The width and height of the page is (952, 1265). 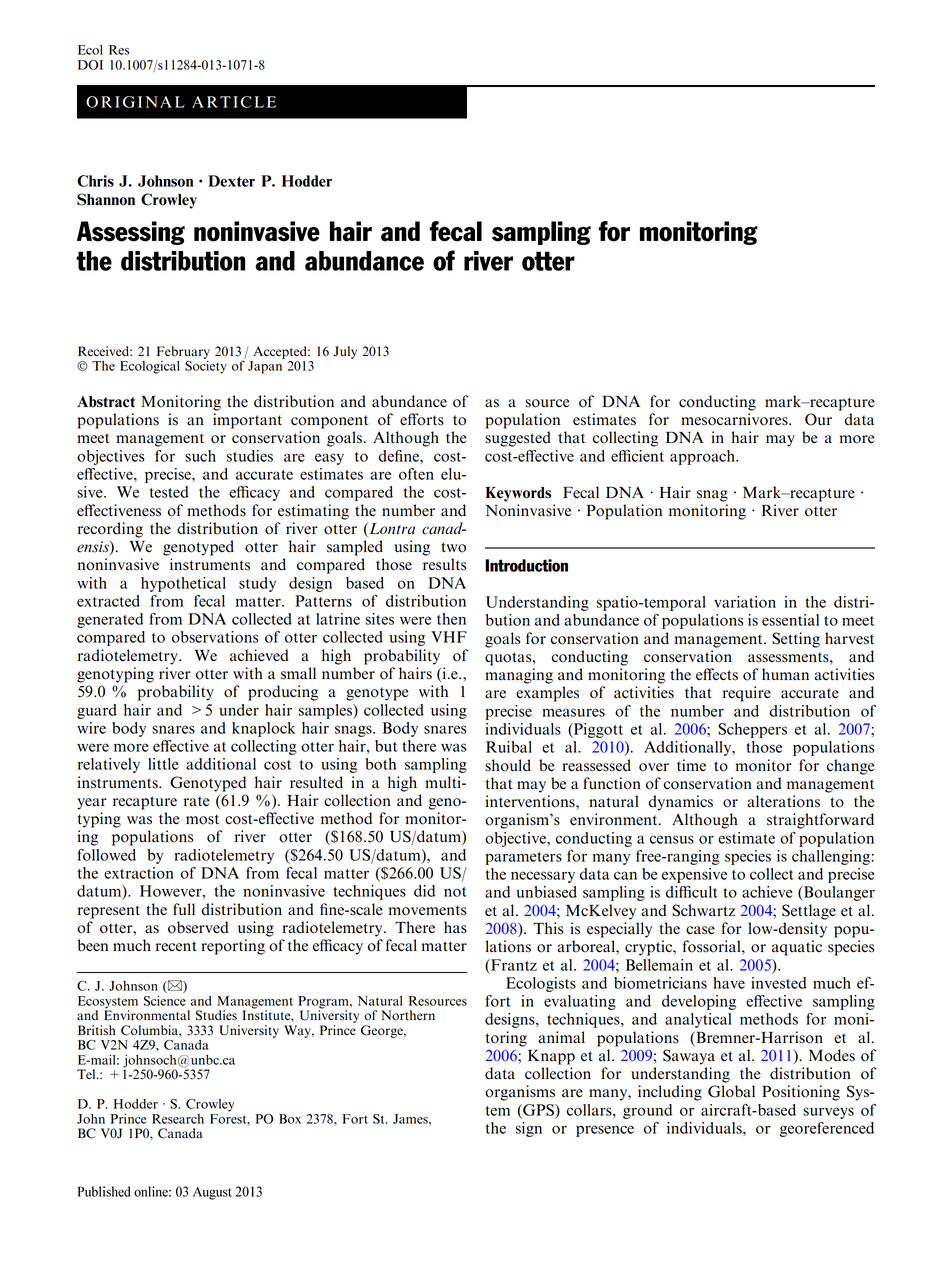 I want to click on approach, so click(x=703, y=457).
